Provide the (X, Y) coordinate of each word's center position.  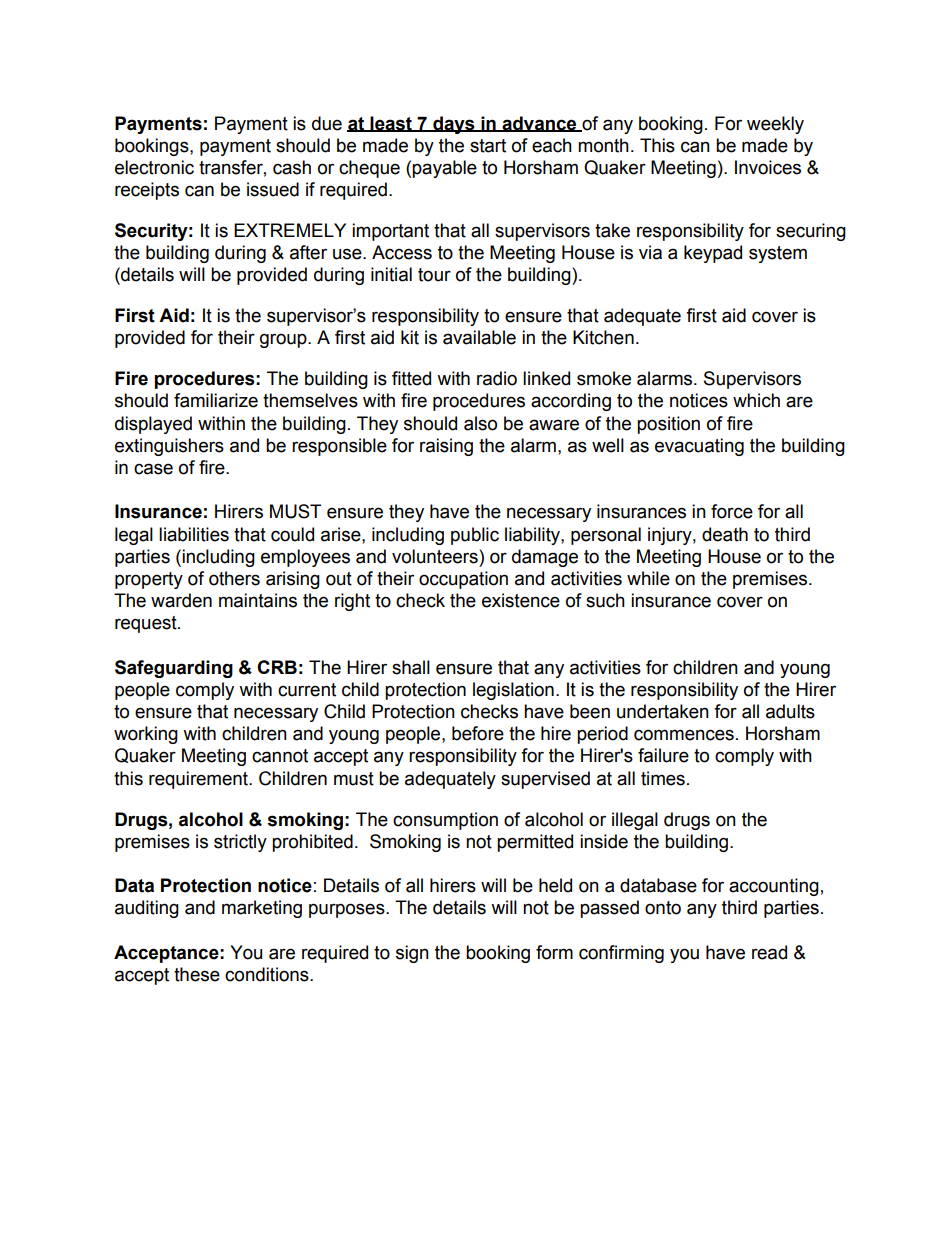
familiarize (216, 400)
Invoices (768, 167)
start (488, 146)
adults (790, 711)
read (769, 952)
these (197, 974)
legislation (513, 691)
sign (412, 954)
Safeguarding (174, 669)
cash (292, 167)
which (756, 400)
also (480, 423)
